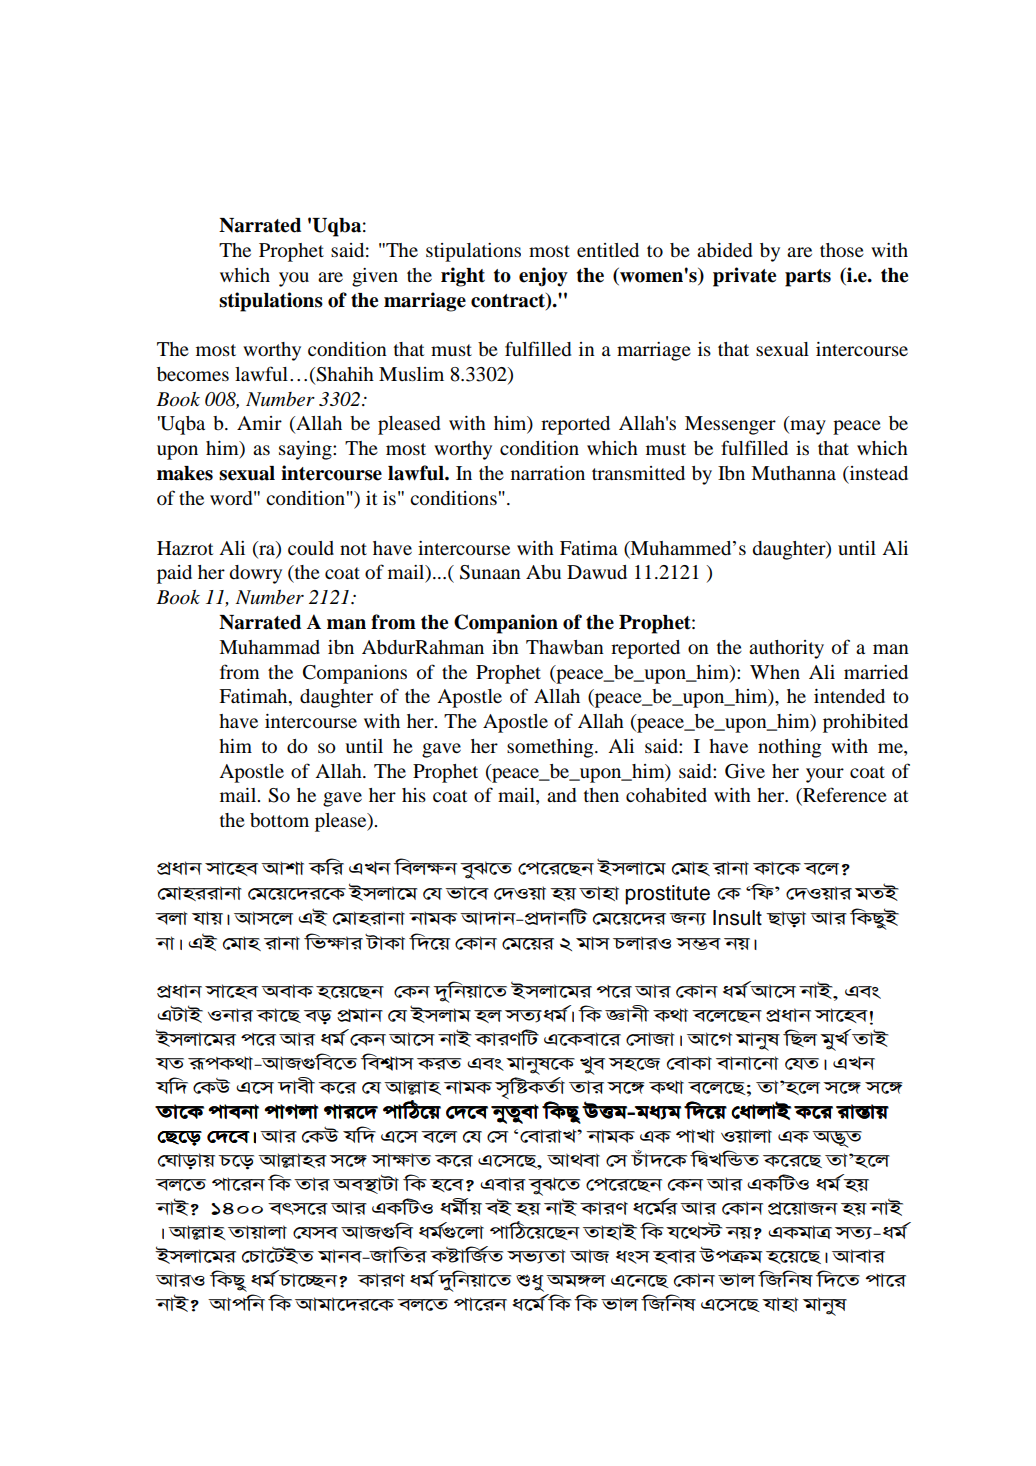  I want to click on Abu, so click(543, 572).
